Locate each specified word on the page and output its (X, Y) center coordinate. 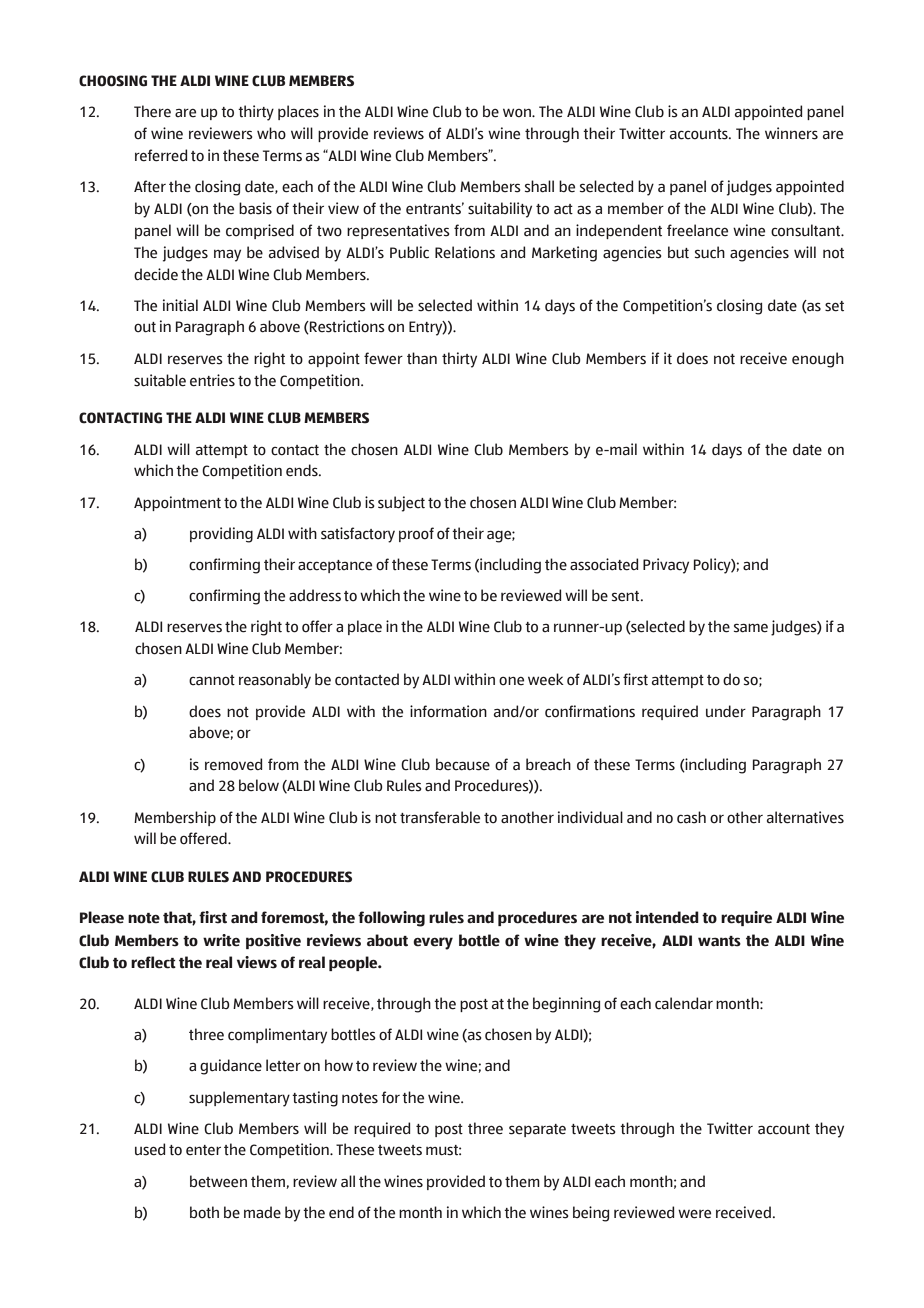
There (152, 111)
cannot (212, 680)
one (511, 681)
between (218, 1181)
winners (791, 133)
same (751, 628)
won (518, 113)
